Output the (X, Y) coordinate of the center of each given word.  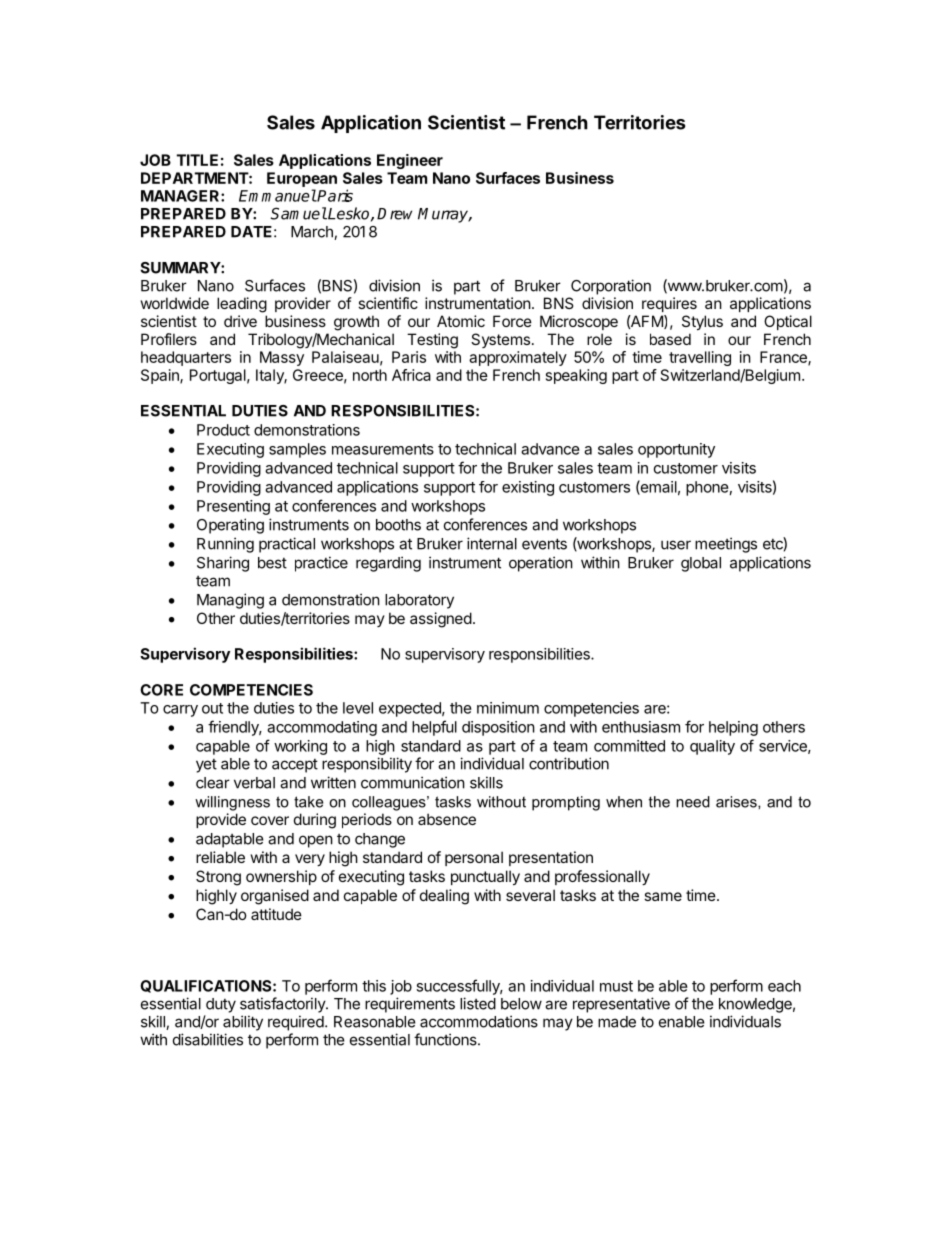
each (784, 986)
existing (528, 488)
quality (712, 747)
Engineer (410, 161)
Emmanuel (278, 195)
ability (243, 1023)
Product (223, 430)
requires (669, 304)
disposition (498, 728)
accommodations (479, 1021)
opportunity (676, 450)
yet (206, 766)
